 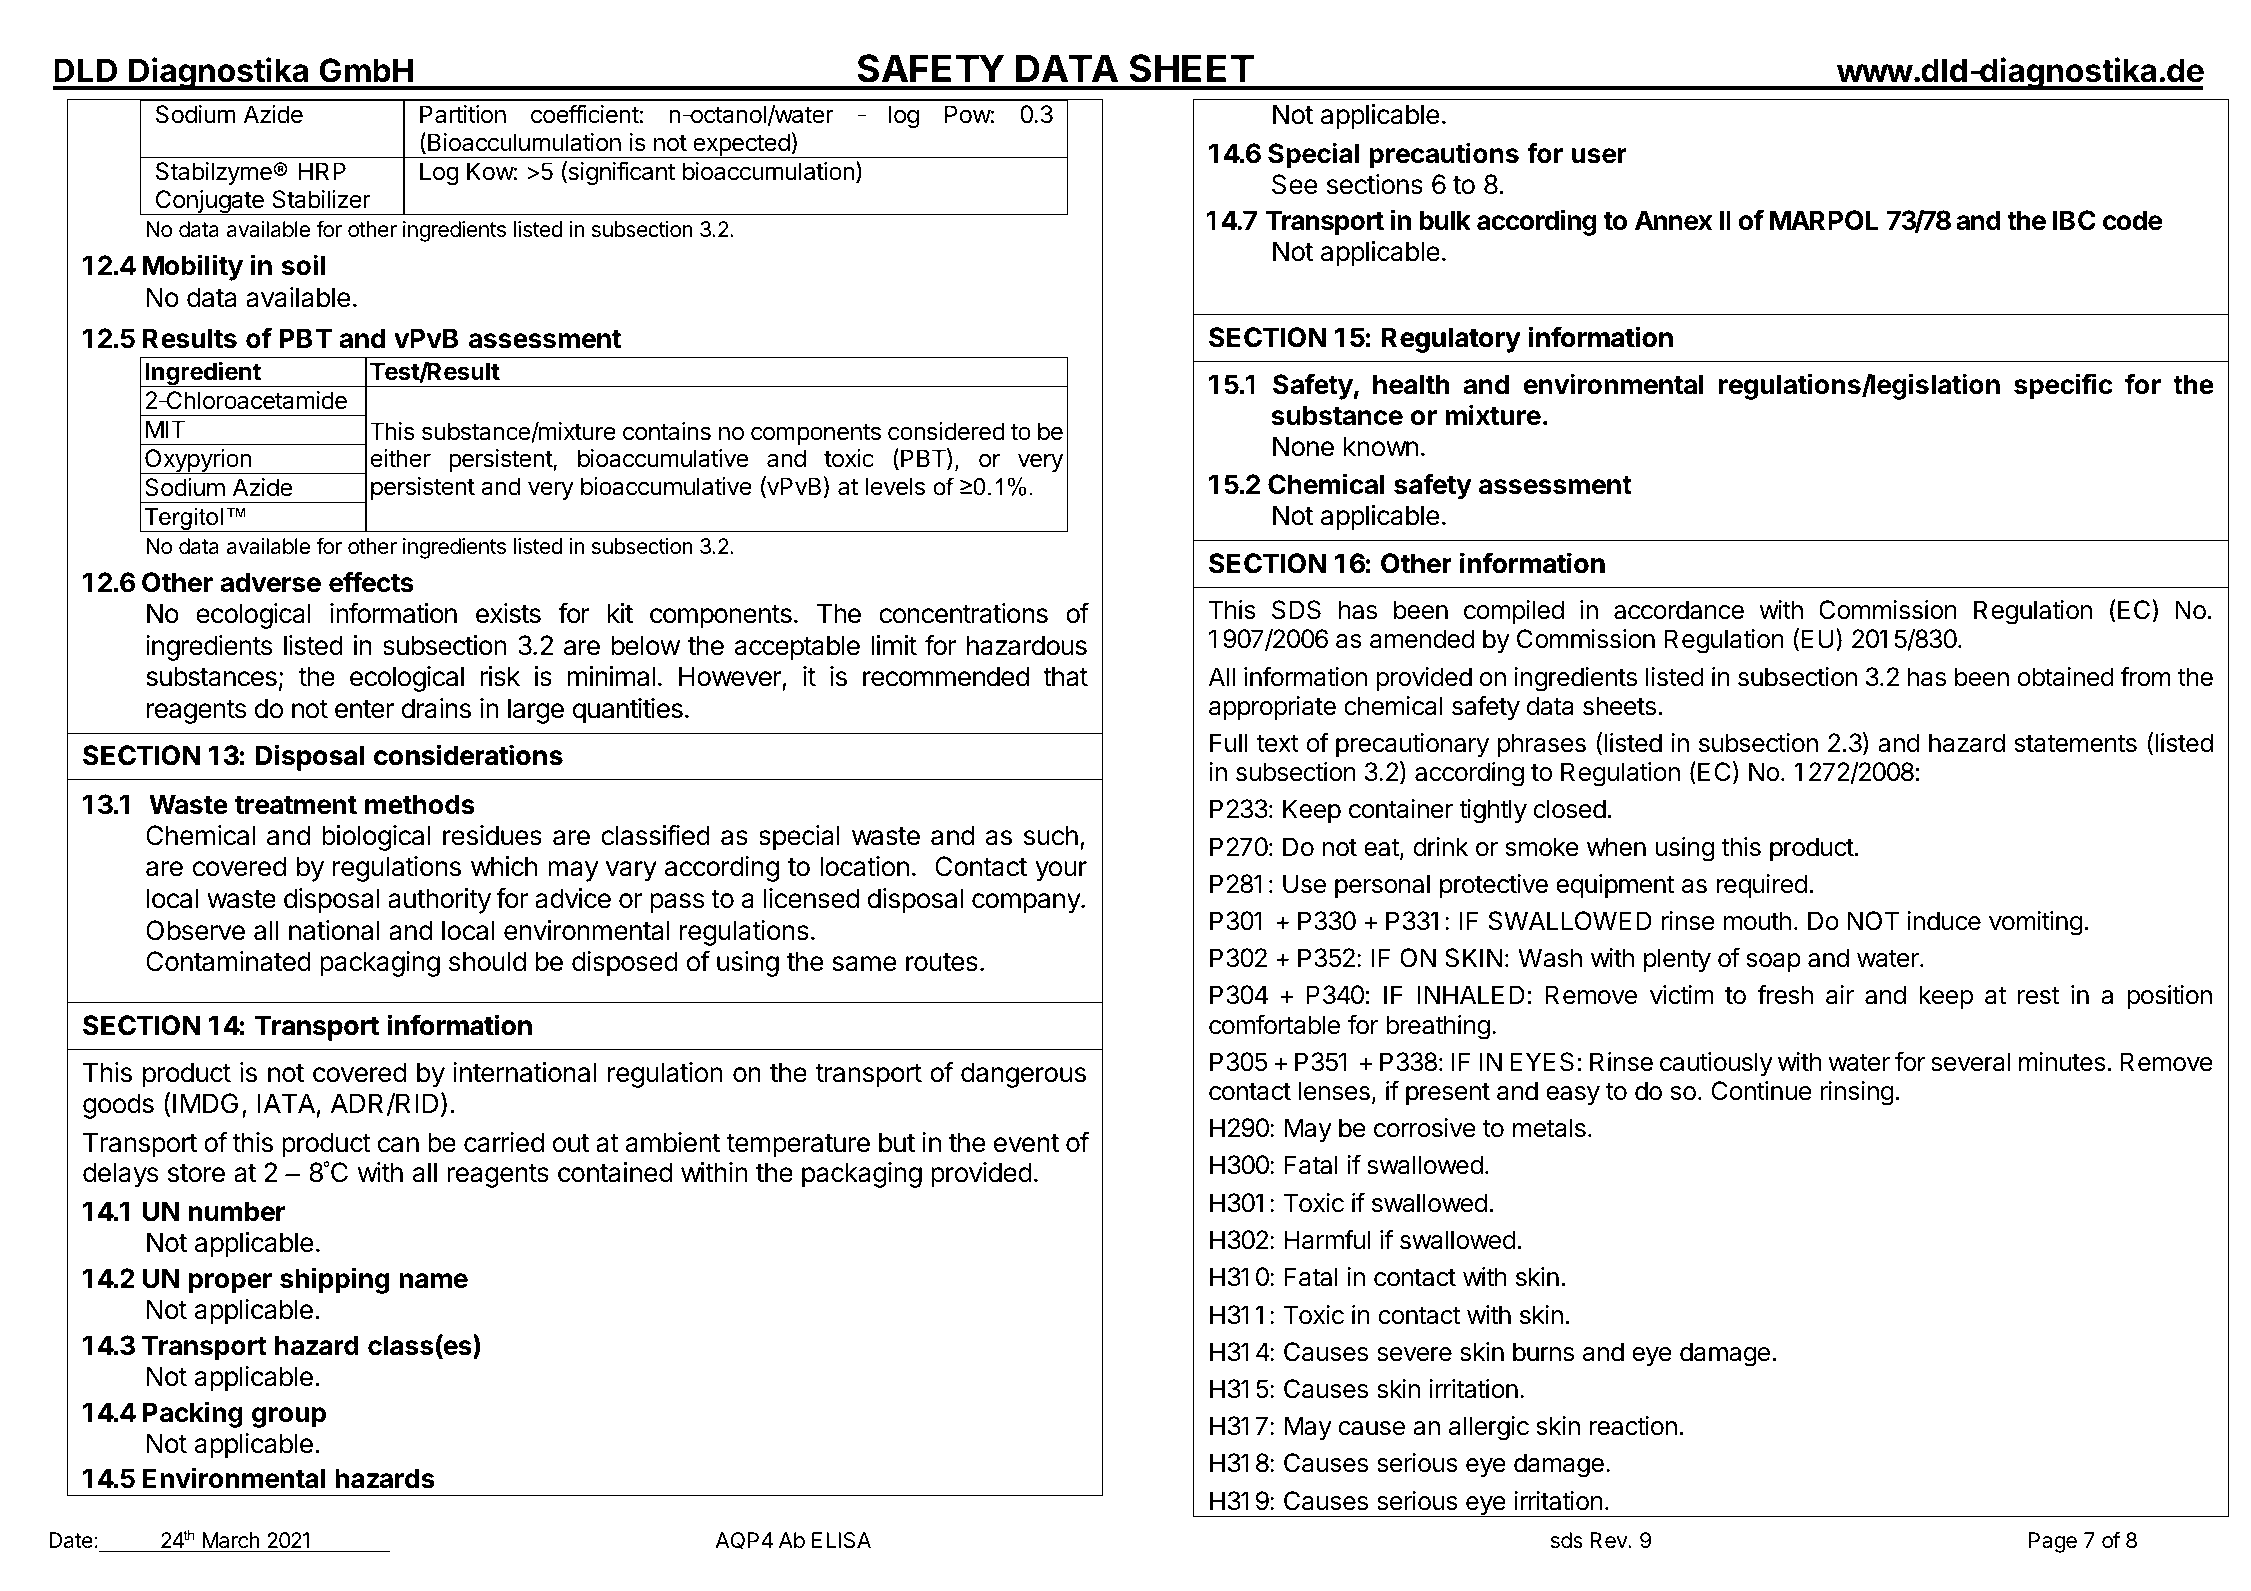 I want to click on concentrations, so click(x=963, y=613).
